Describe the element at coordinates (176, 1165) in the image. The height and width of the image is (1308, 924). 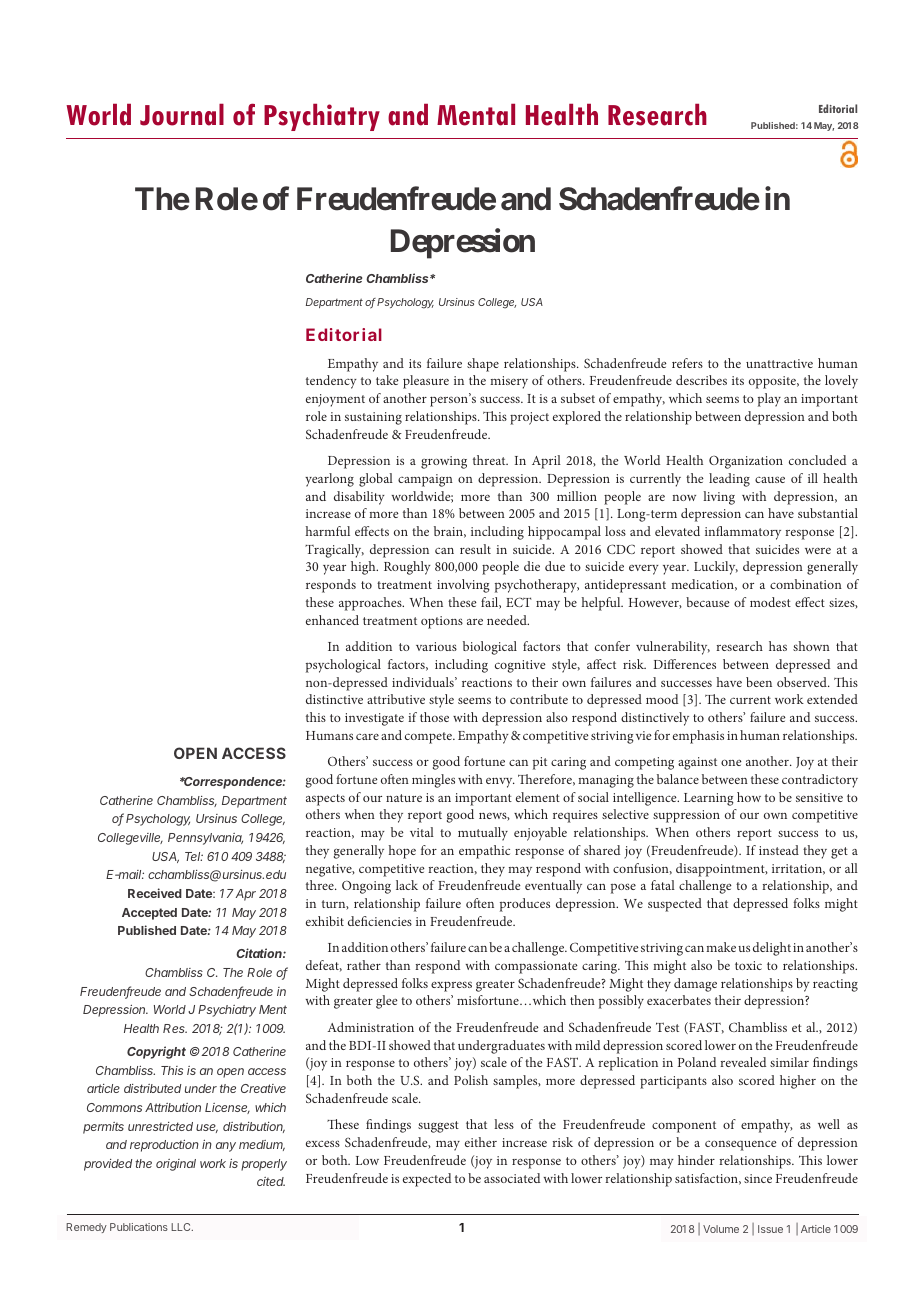
I see `original` at that location.
